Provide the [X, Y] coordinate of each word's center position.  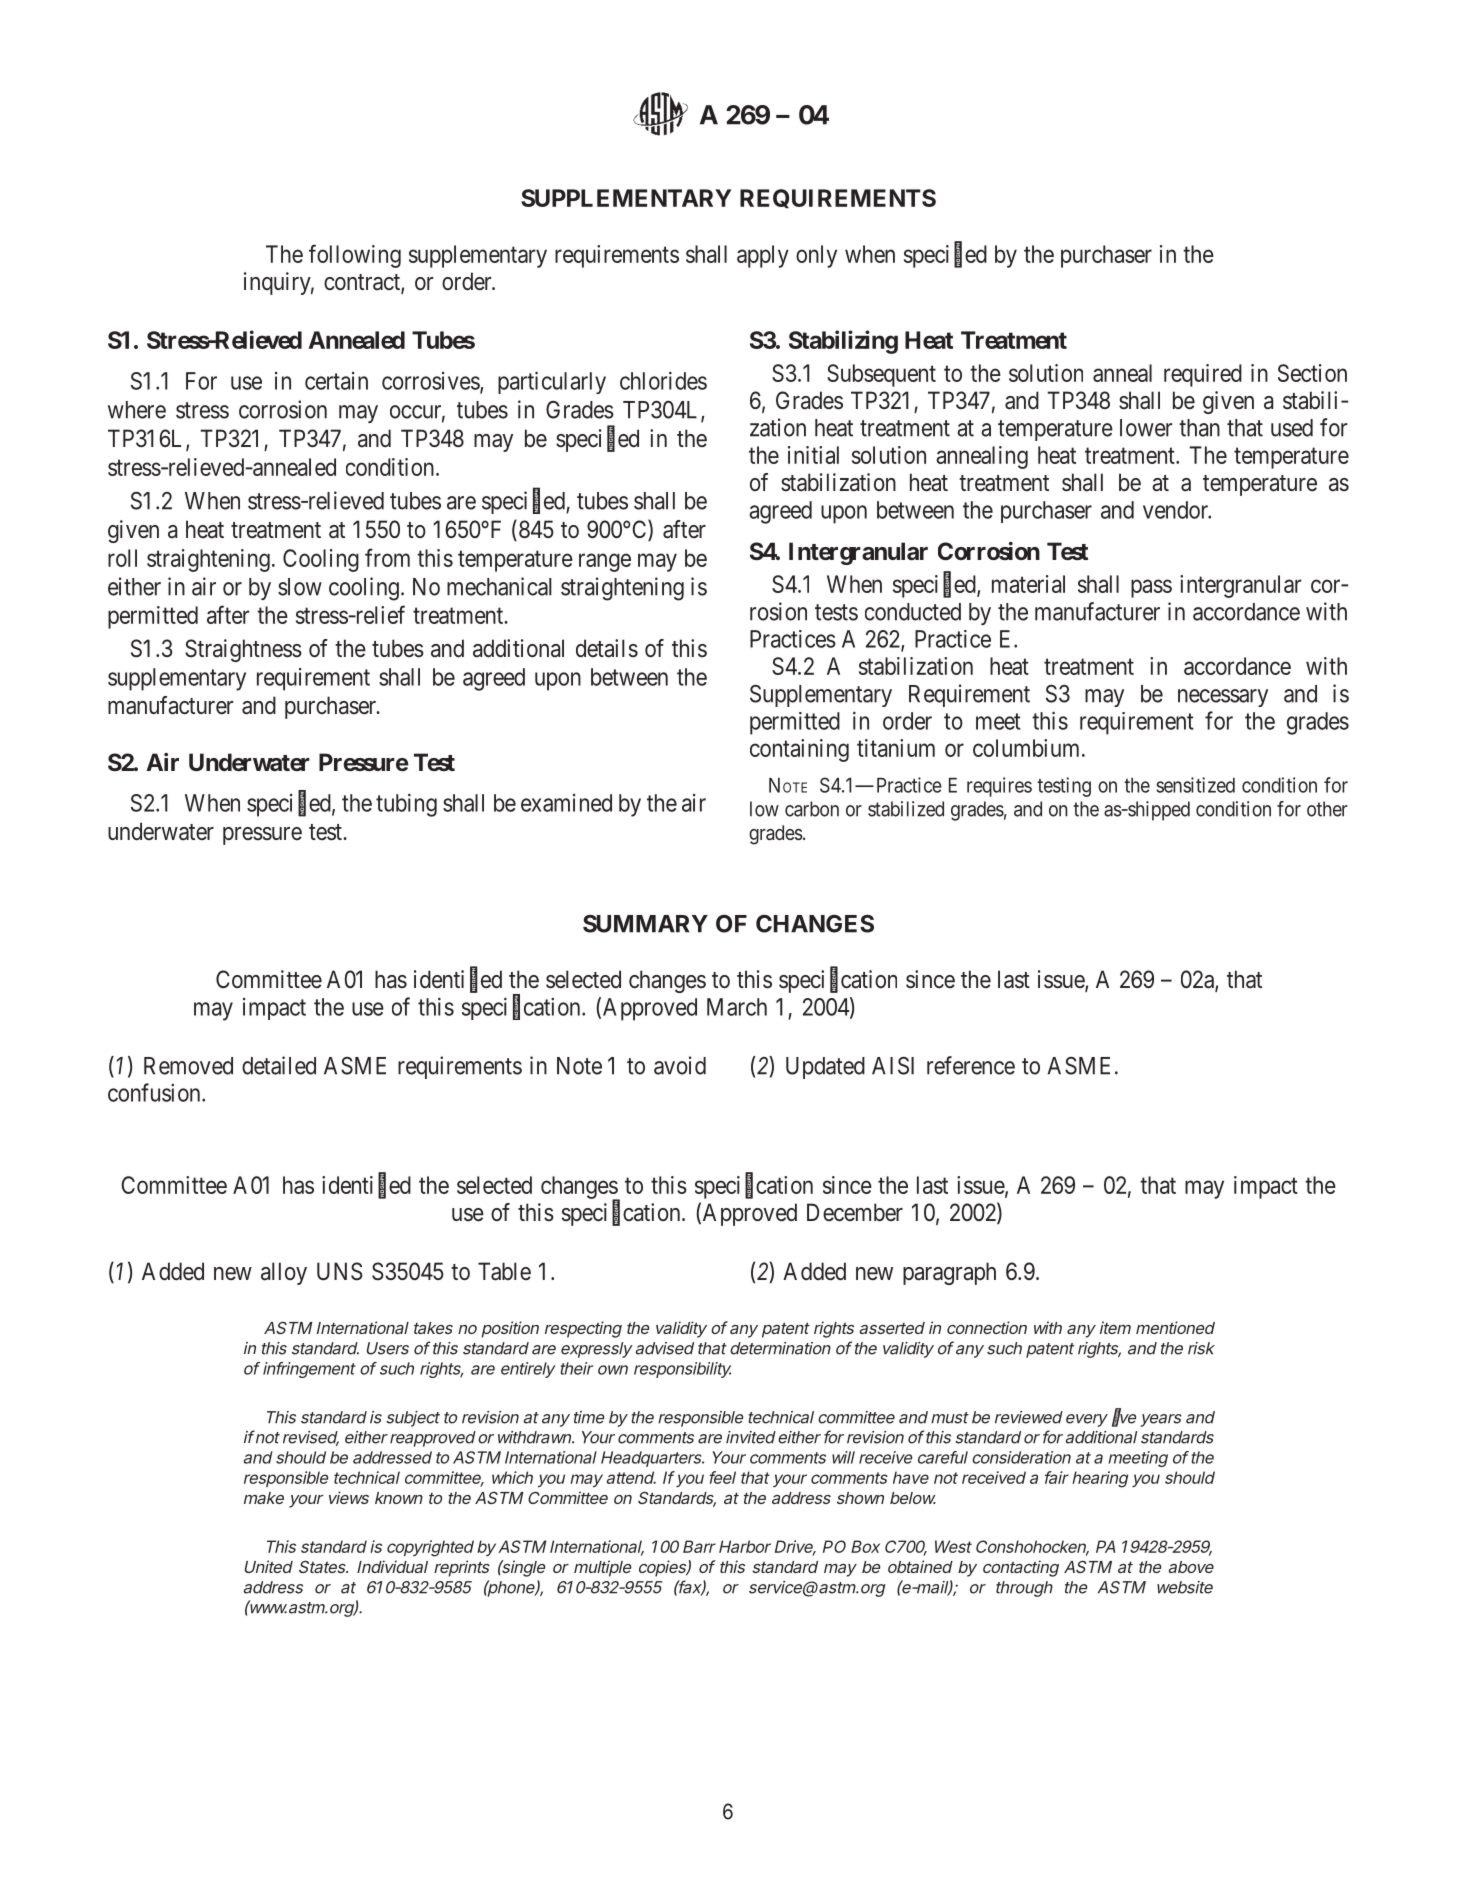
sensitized [1195, 785]
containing [799, 750]
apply [763, 256]
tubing [406, 805]
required [1203, 375]
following [355, 256]
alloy [284, 1273]
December [855, 1212]
